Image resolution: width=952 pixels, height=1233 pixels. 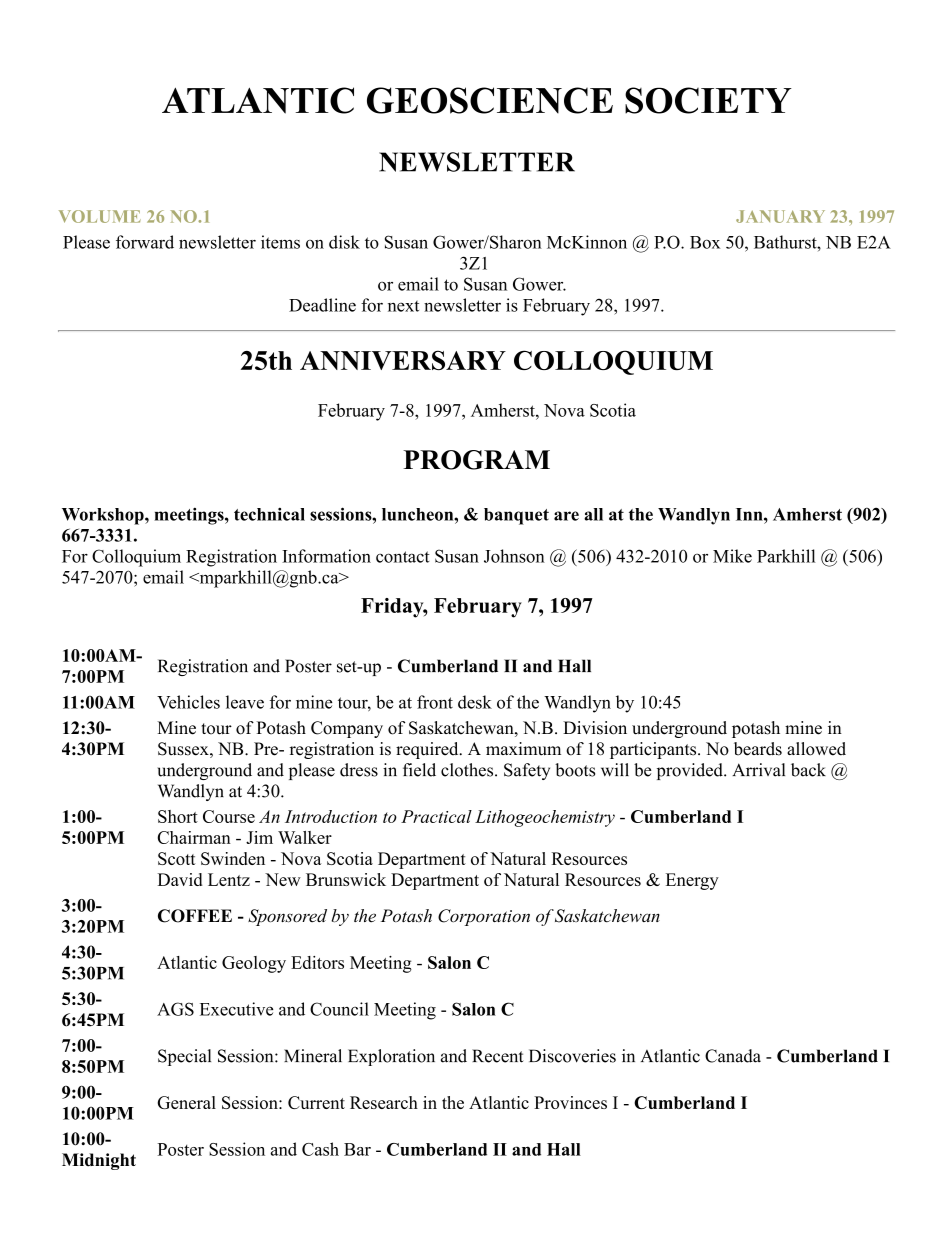 What do you see at coordinates (384, 1102) in the screenshot?
I see `Research` at bounding box center [384, 1102].
